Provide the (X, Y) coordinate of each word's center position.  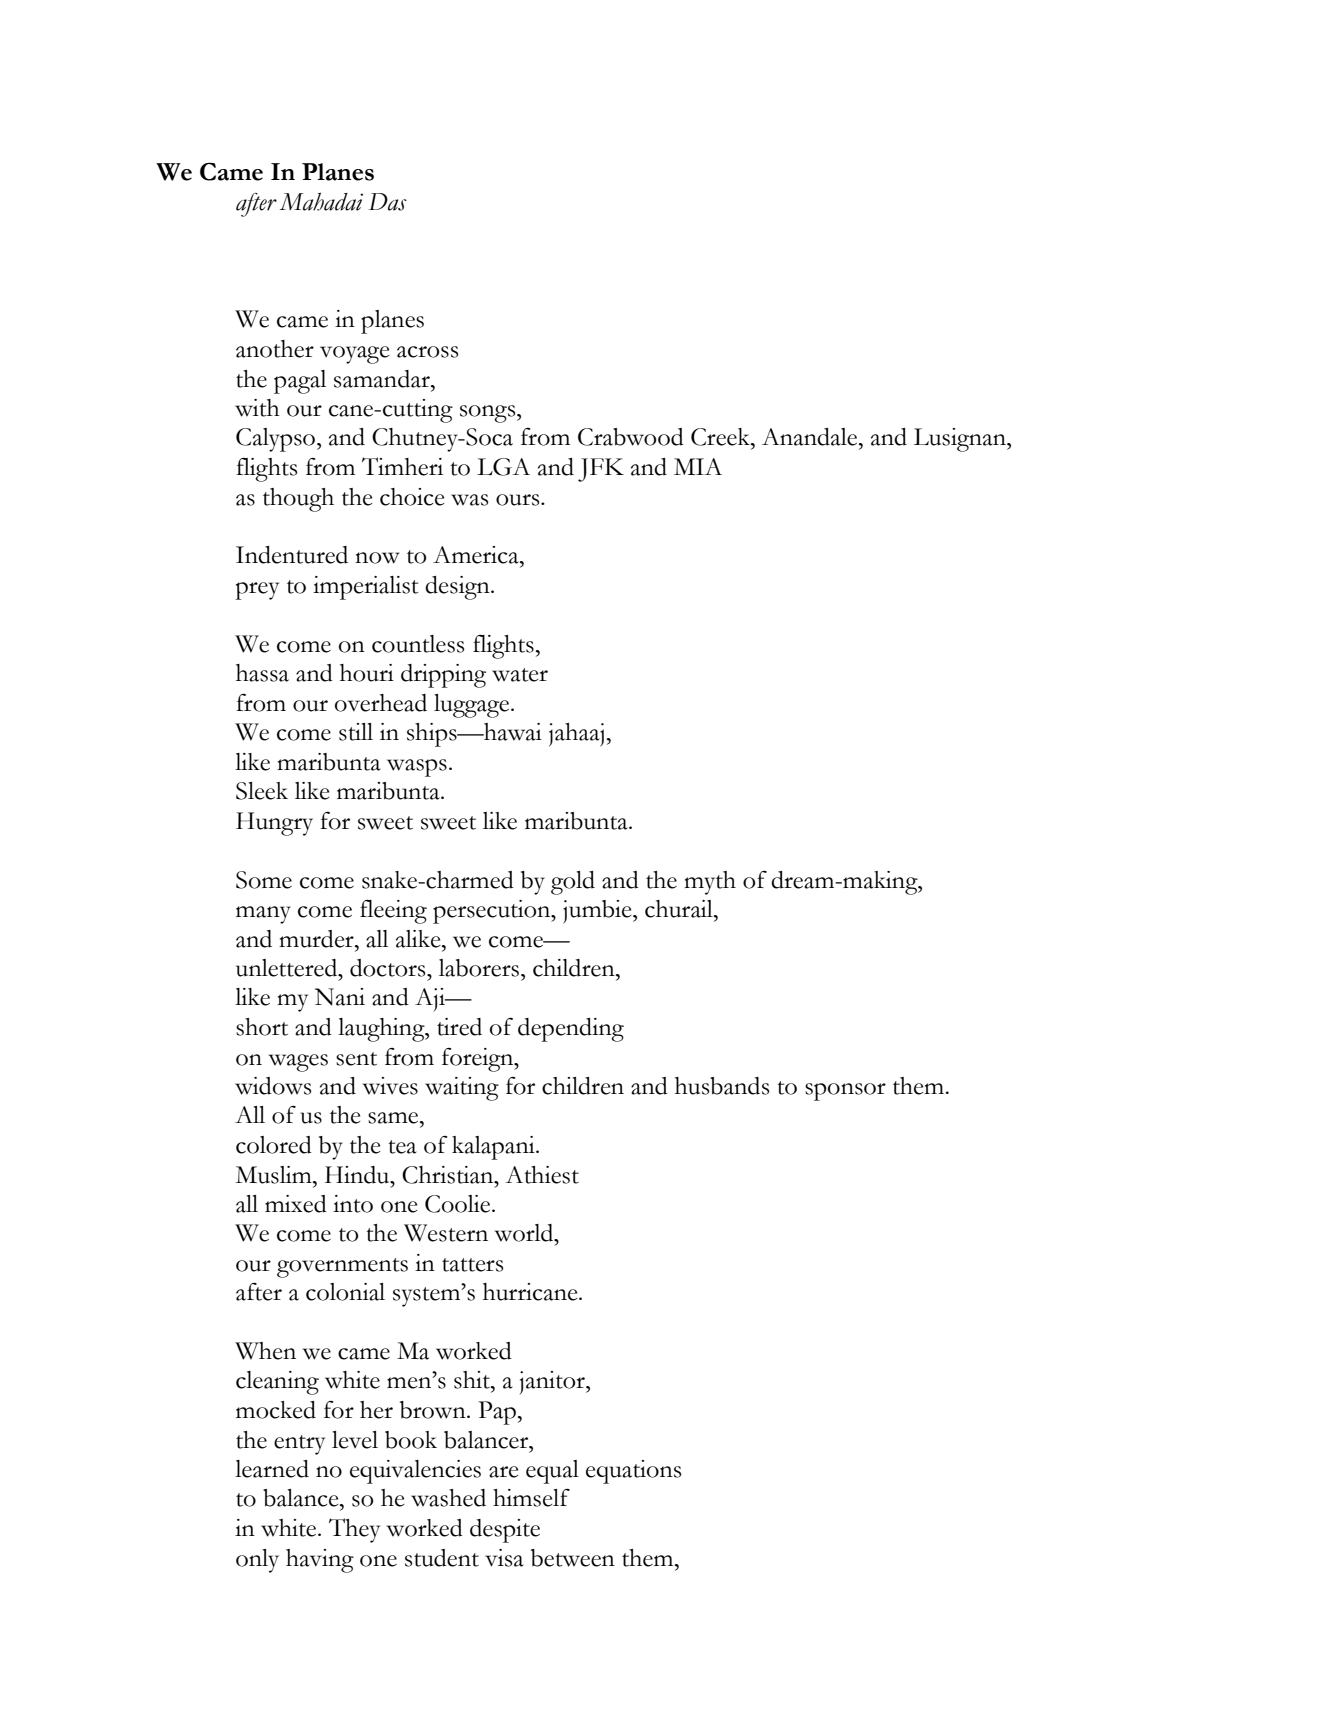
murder (317, 939)
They (354, 1530)
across (427, 352)
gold (573, 883)
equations (633, 1472)
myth (710, 883)
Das (388, 202)
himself (531, 1498)
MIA (698, 466)
